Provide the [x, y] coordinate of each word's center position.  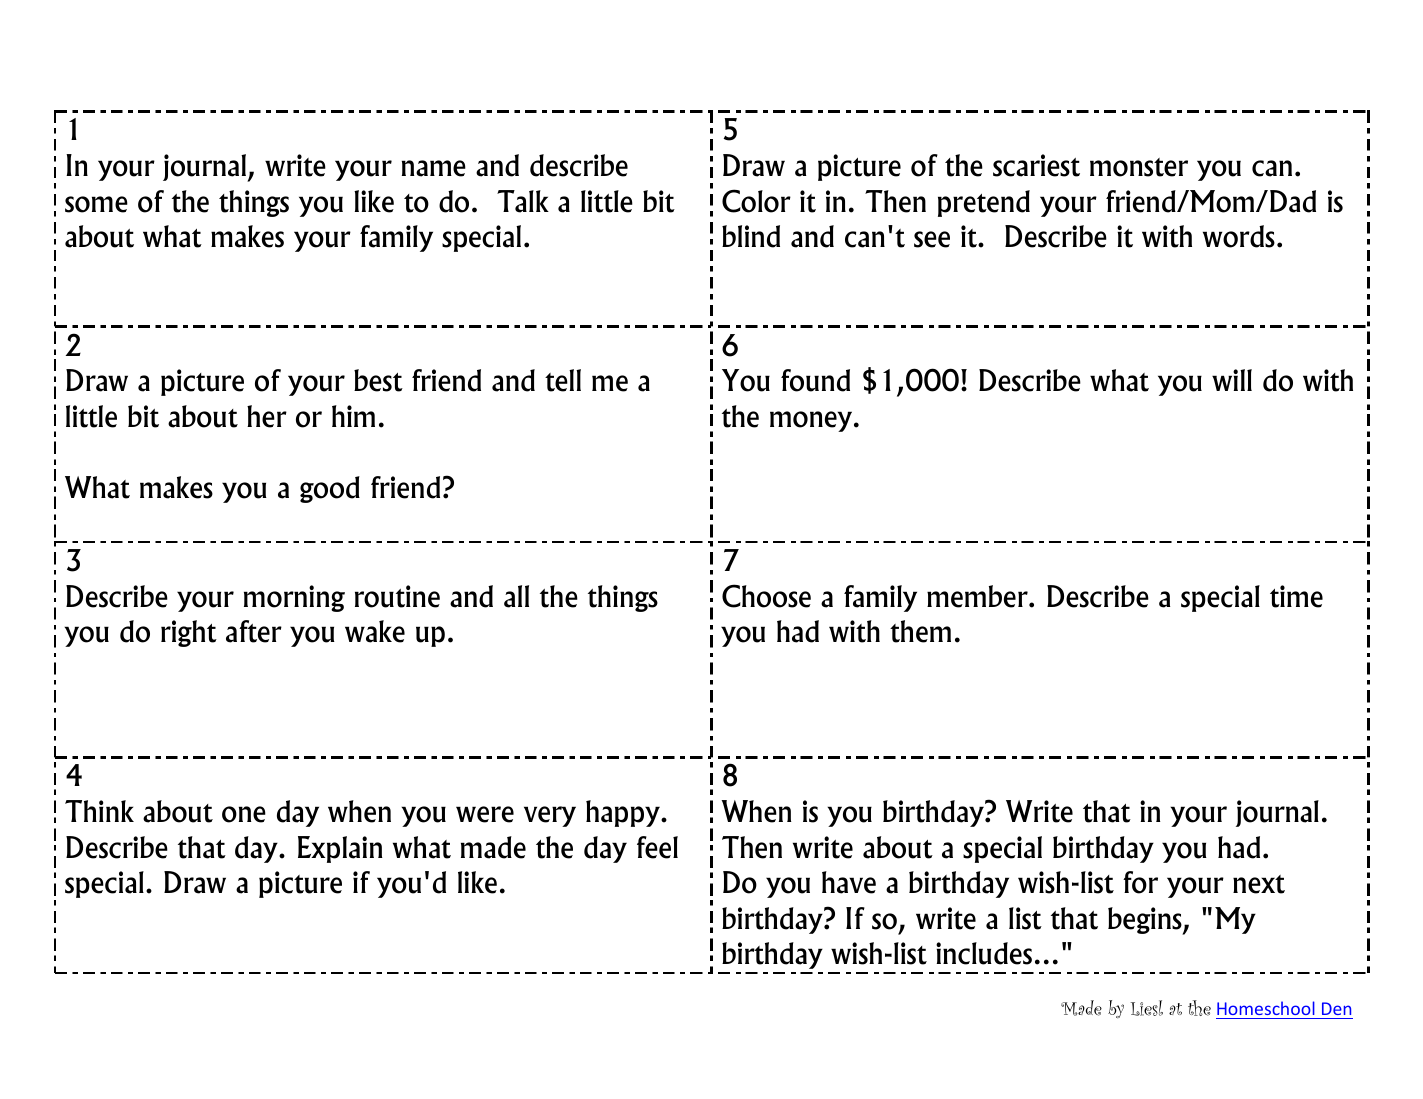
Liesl [1147, 1008]
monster [1139, 167]
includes [984, 953]
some [96, 204]
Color [756, 201]
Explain [340, 849]
